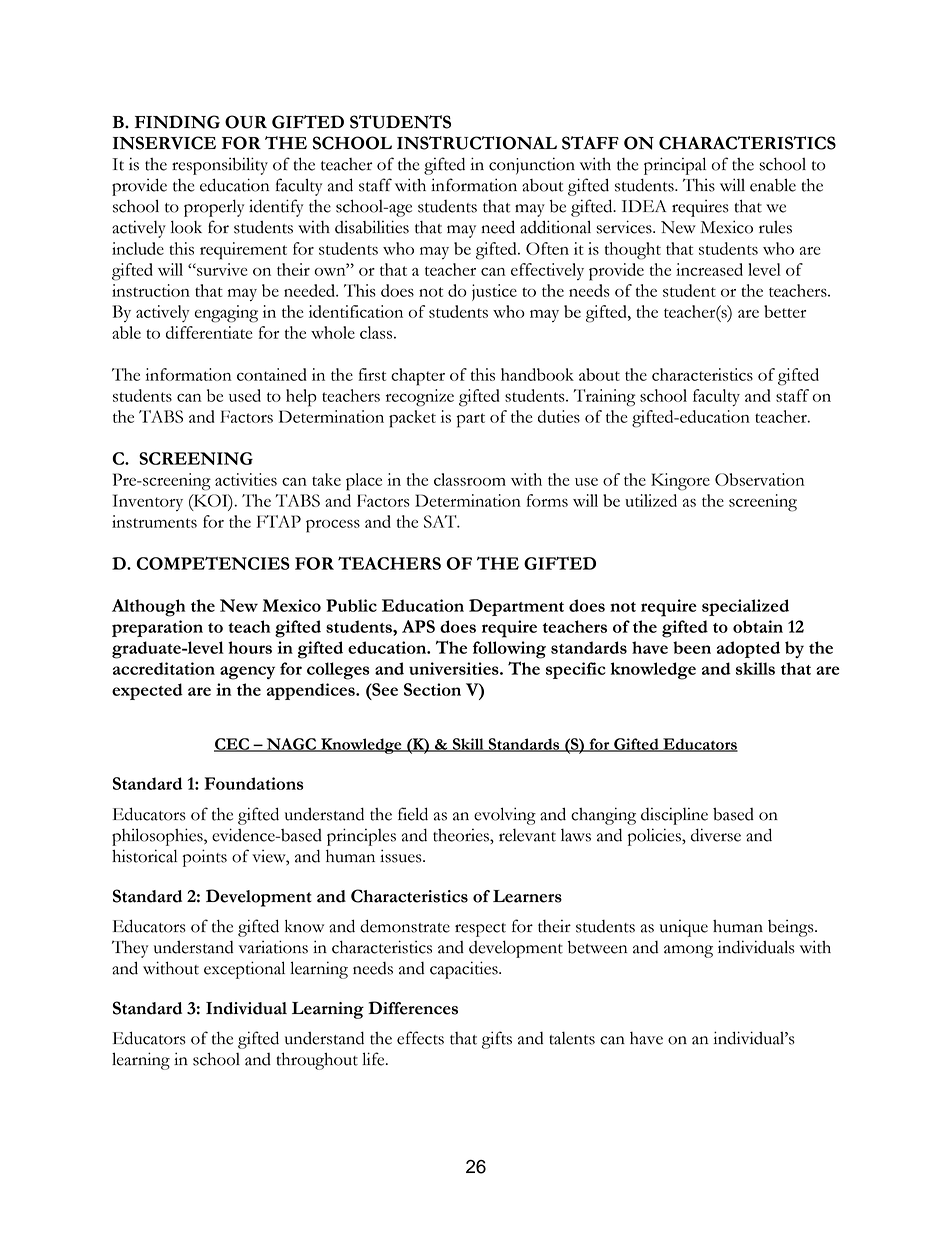  What do you see at coordinates (497, 1040) in the image?
I see `gifts` at bounding box center [497, 1040].
